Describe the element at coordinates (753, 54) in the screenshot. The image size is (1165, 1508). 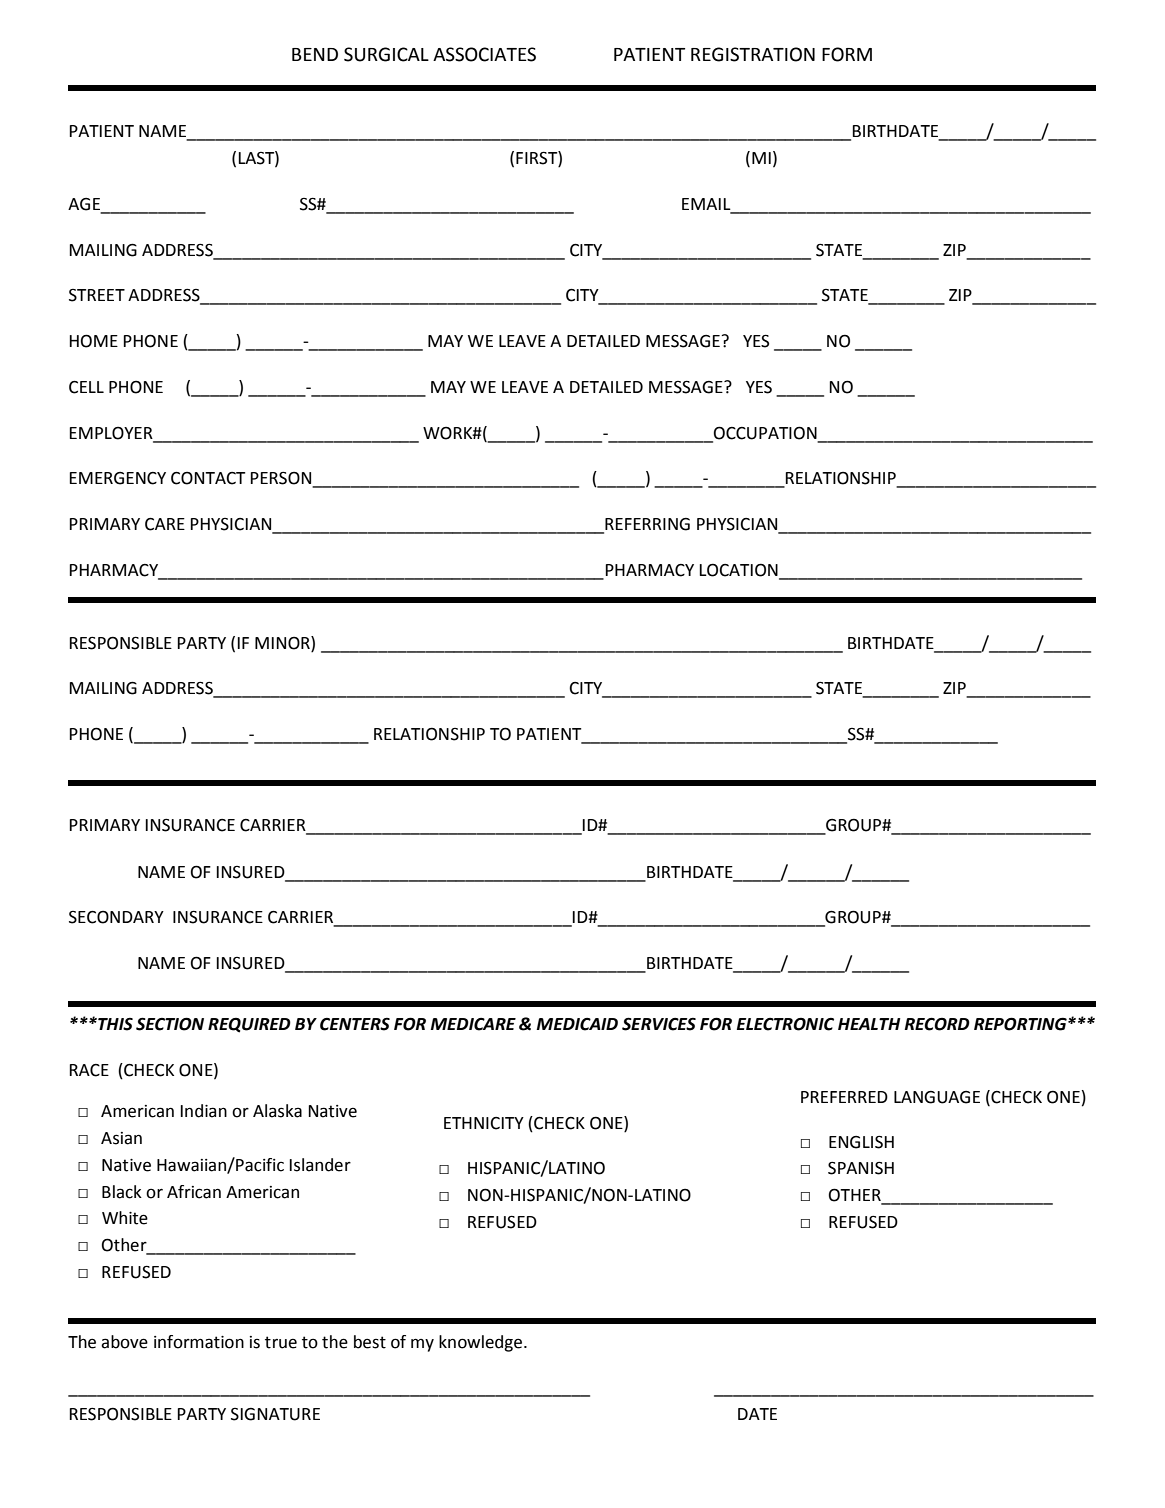
I see `REGISTRATION` at that location.
